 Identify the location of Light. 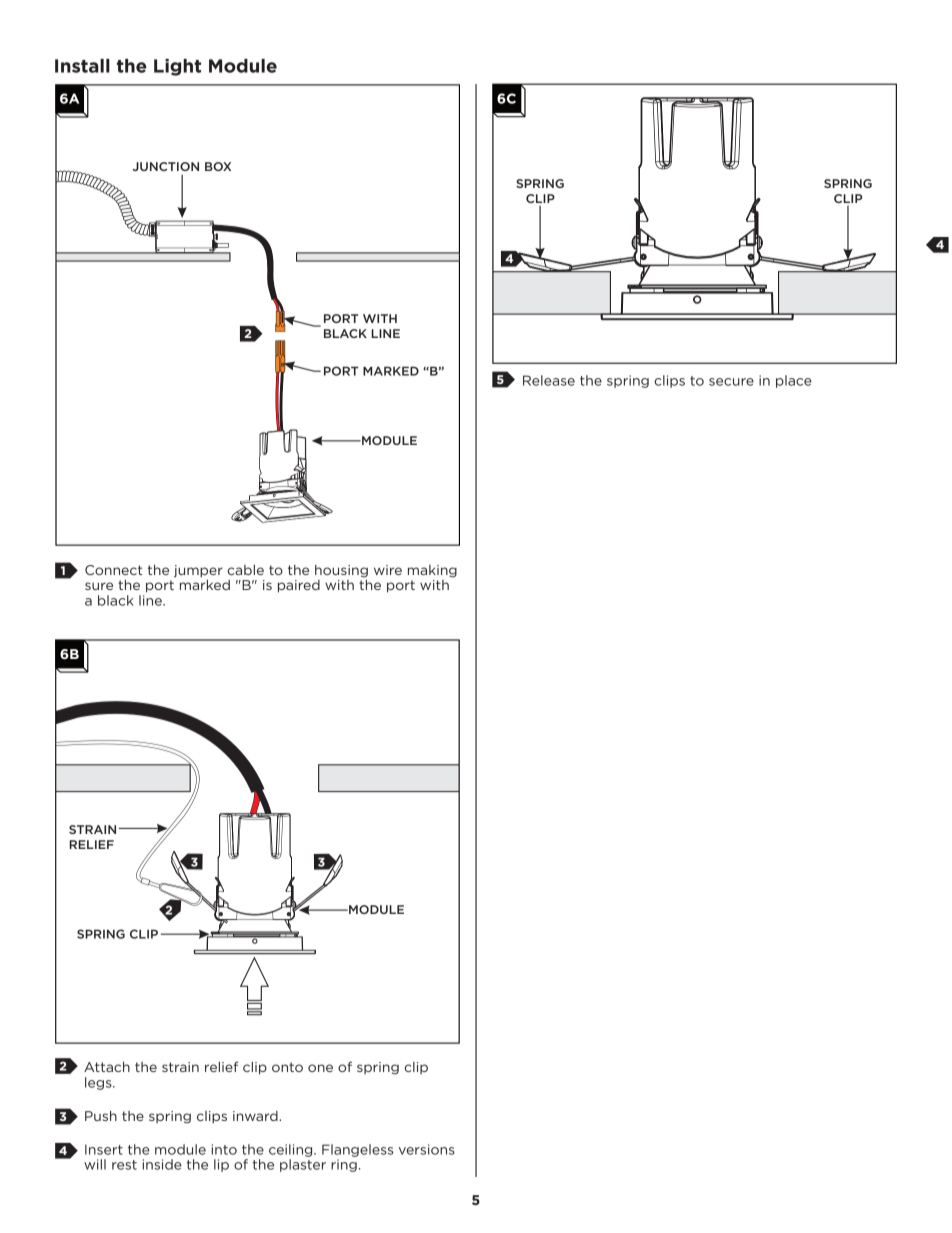
(177, 67).
